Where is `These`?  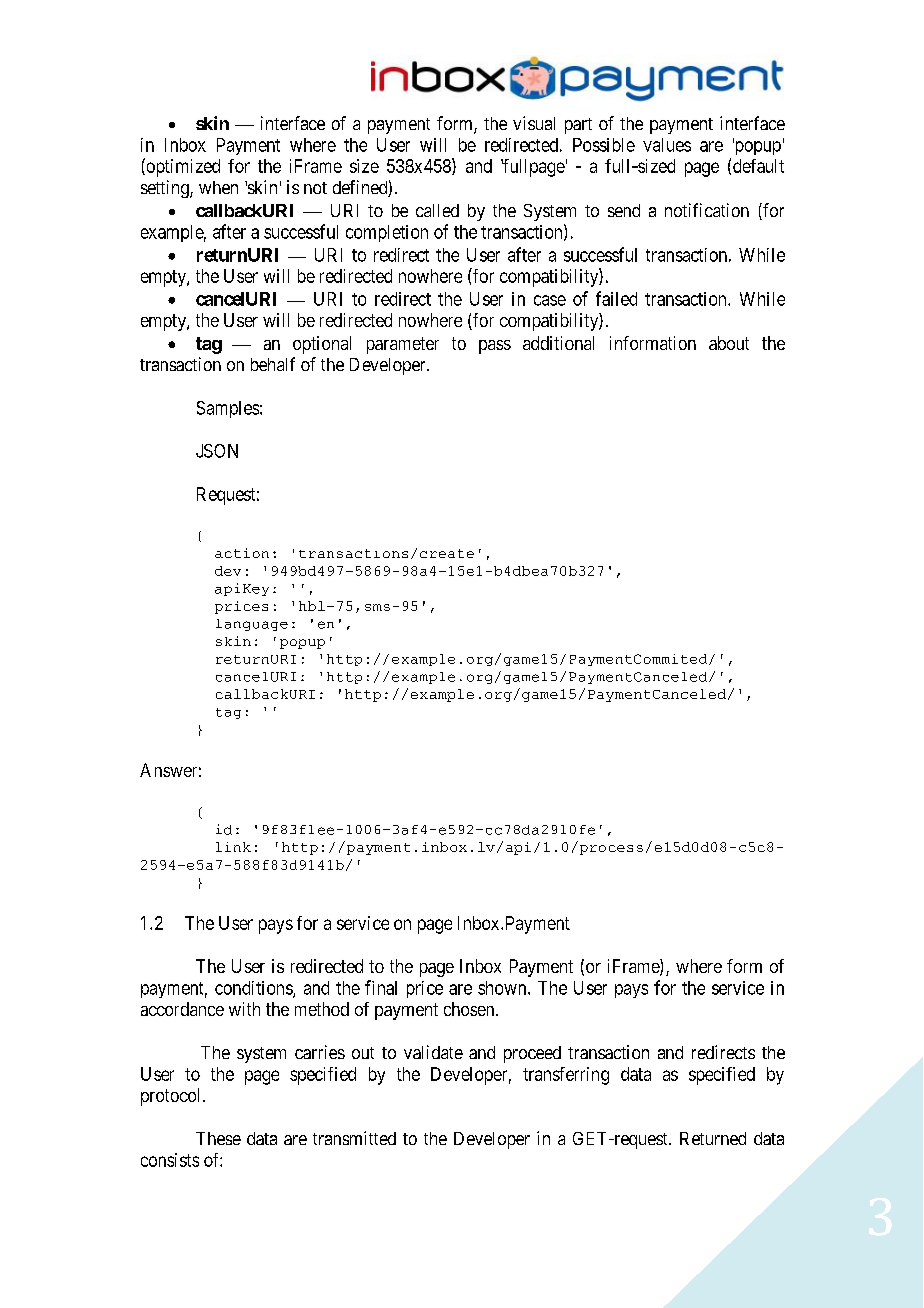 These is located at coordinates (218, 1138).
